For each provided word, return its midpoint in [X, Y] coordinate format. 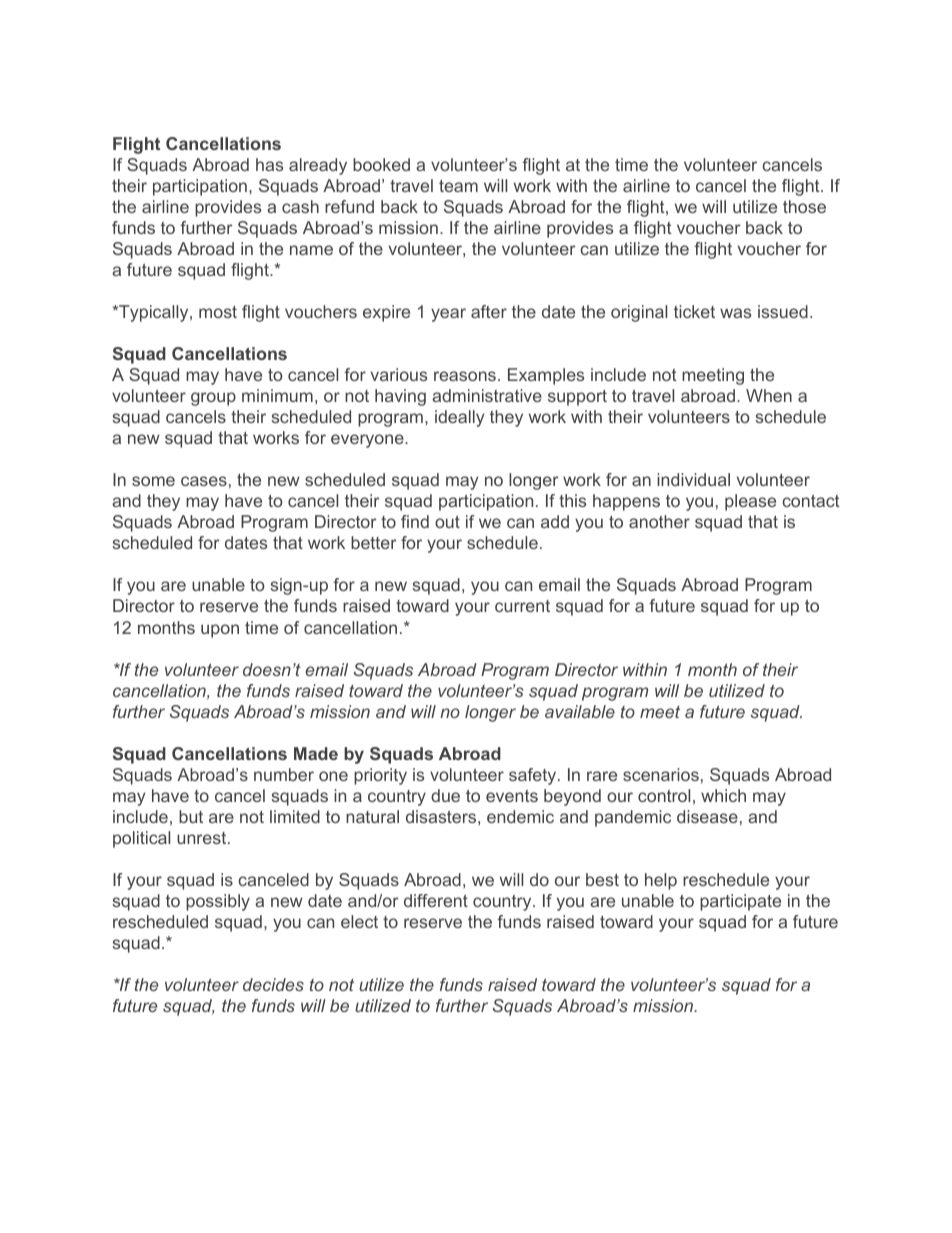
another [659, 521]
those [804, 206]
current [522, 606]
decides [273, 984]
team [458, 186]
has [269, 164]
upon [220, 631]
